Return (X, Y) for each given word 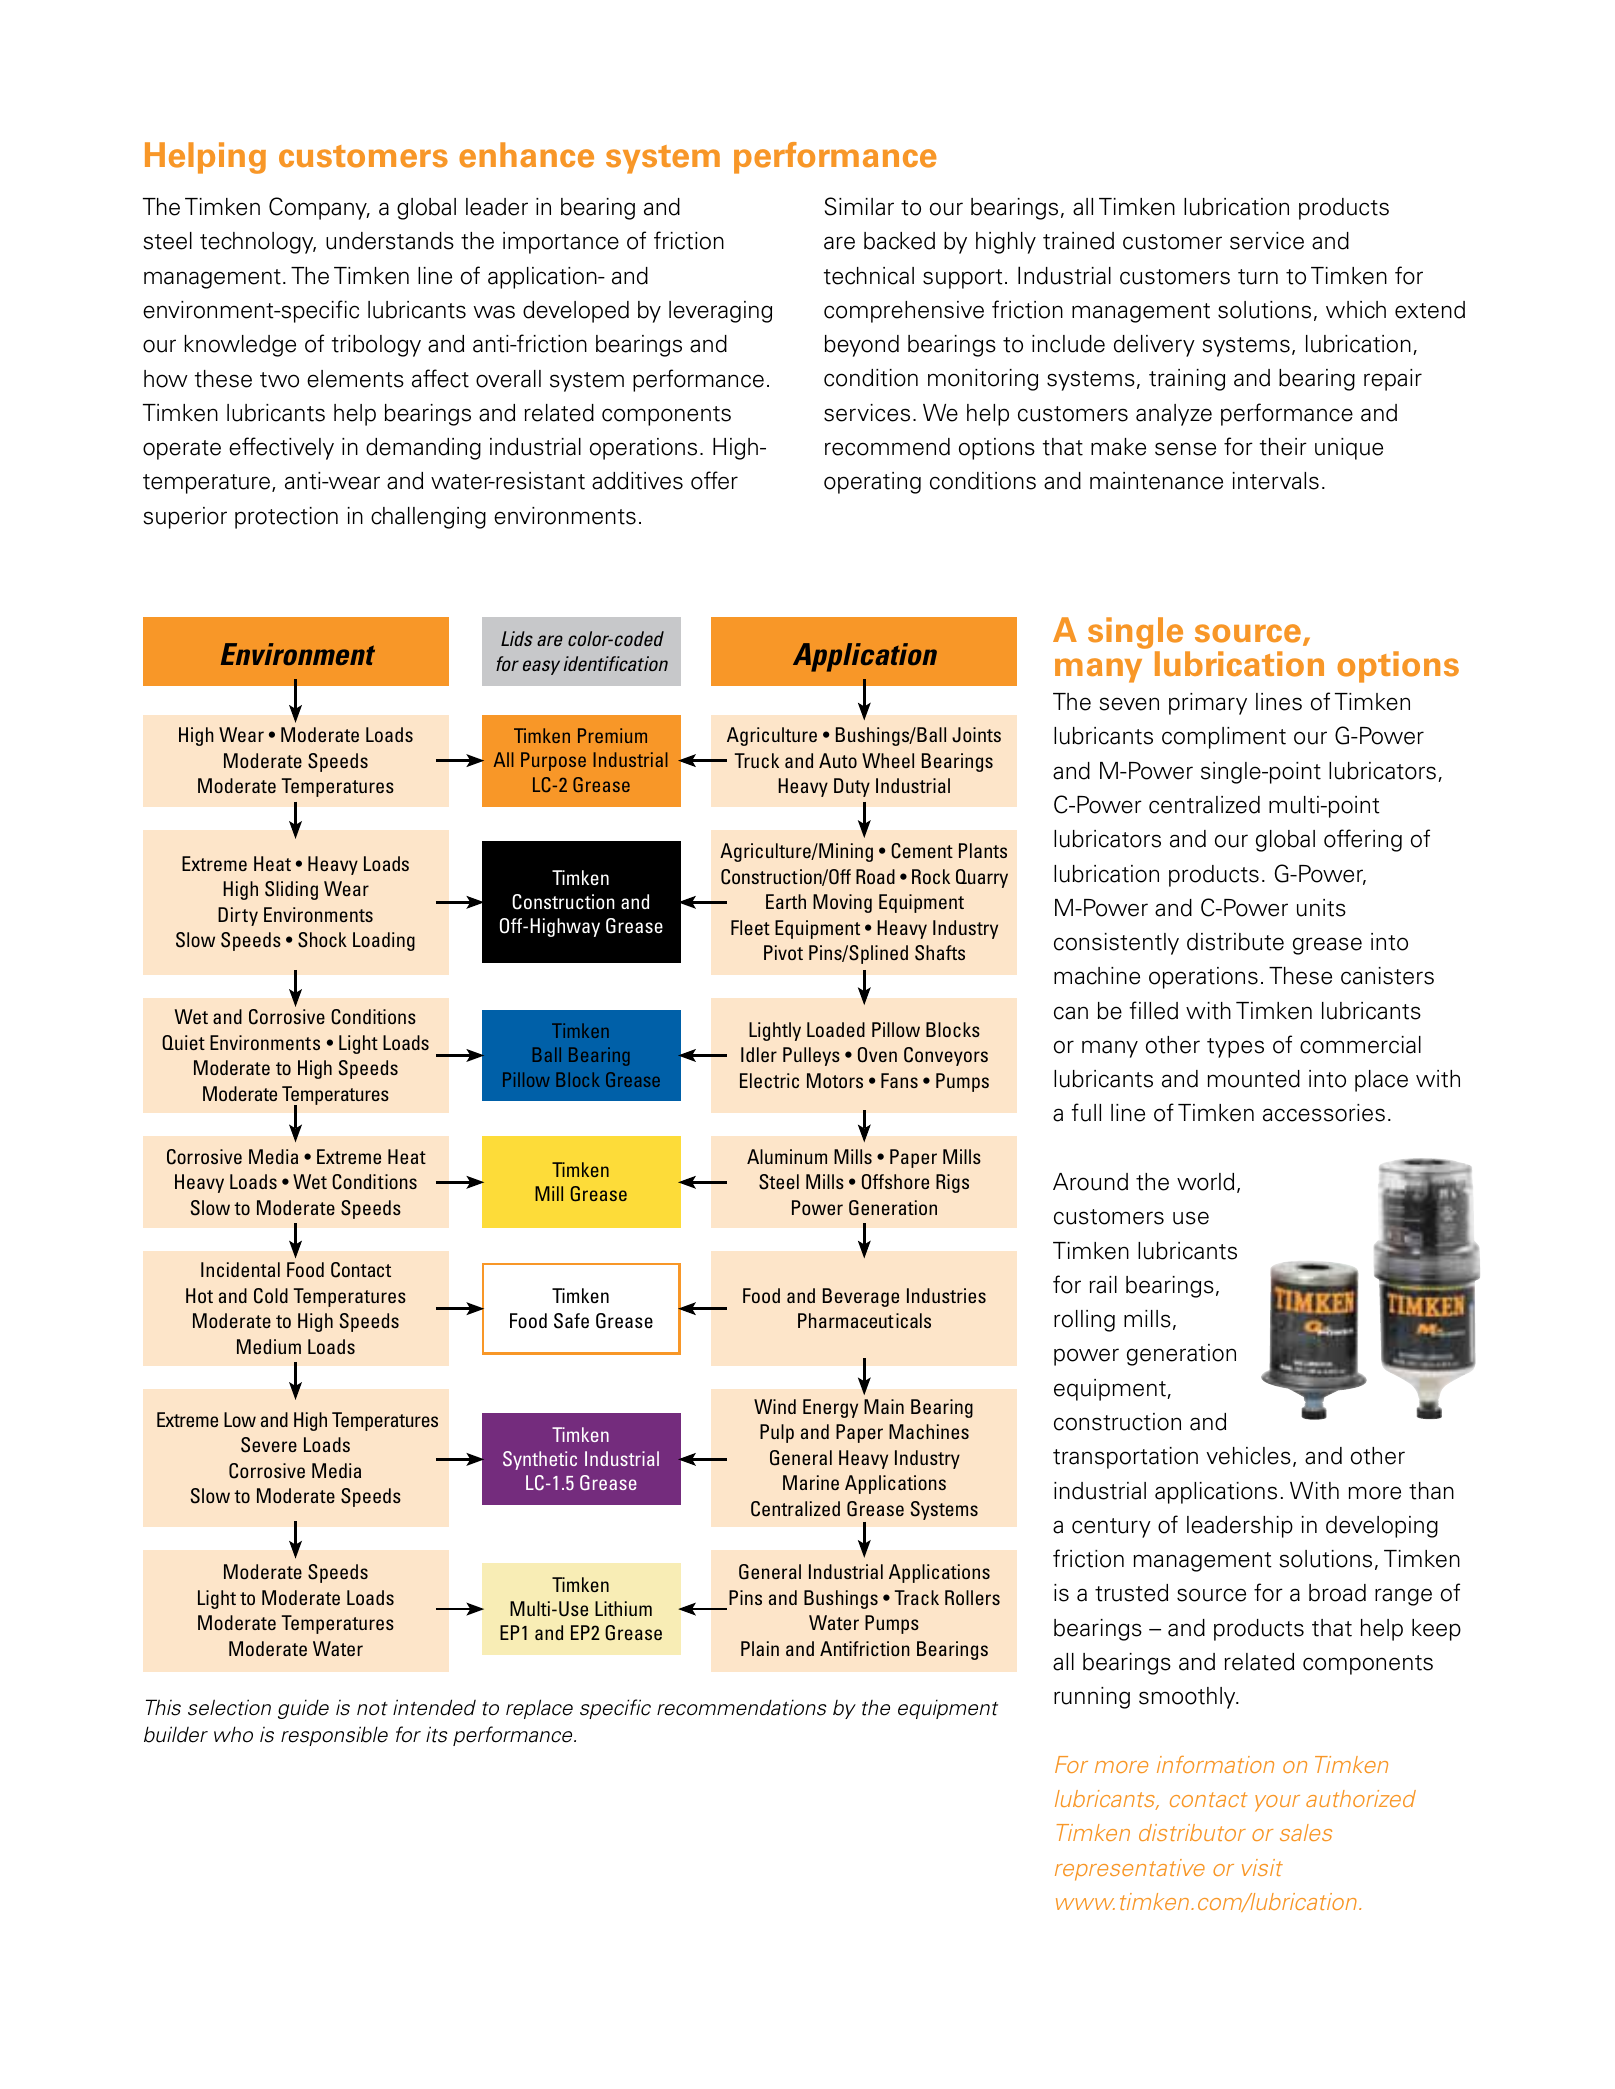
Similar (859, 206)
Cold (271, 1296)
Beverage (861, 1297)
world (1205, 1182)
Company (319, 208)
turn (1258, 277)
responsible (334, 1736)
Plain (760, 1648)
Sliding (291, 890)
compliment (1224, 738)
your (1277, 1803)
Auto (838, 760)
